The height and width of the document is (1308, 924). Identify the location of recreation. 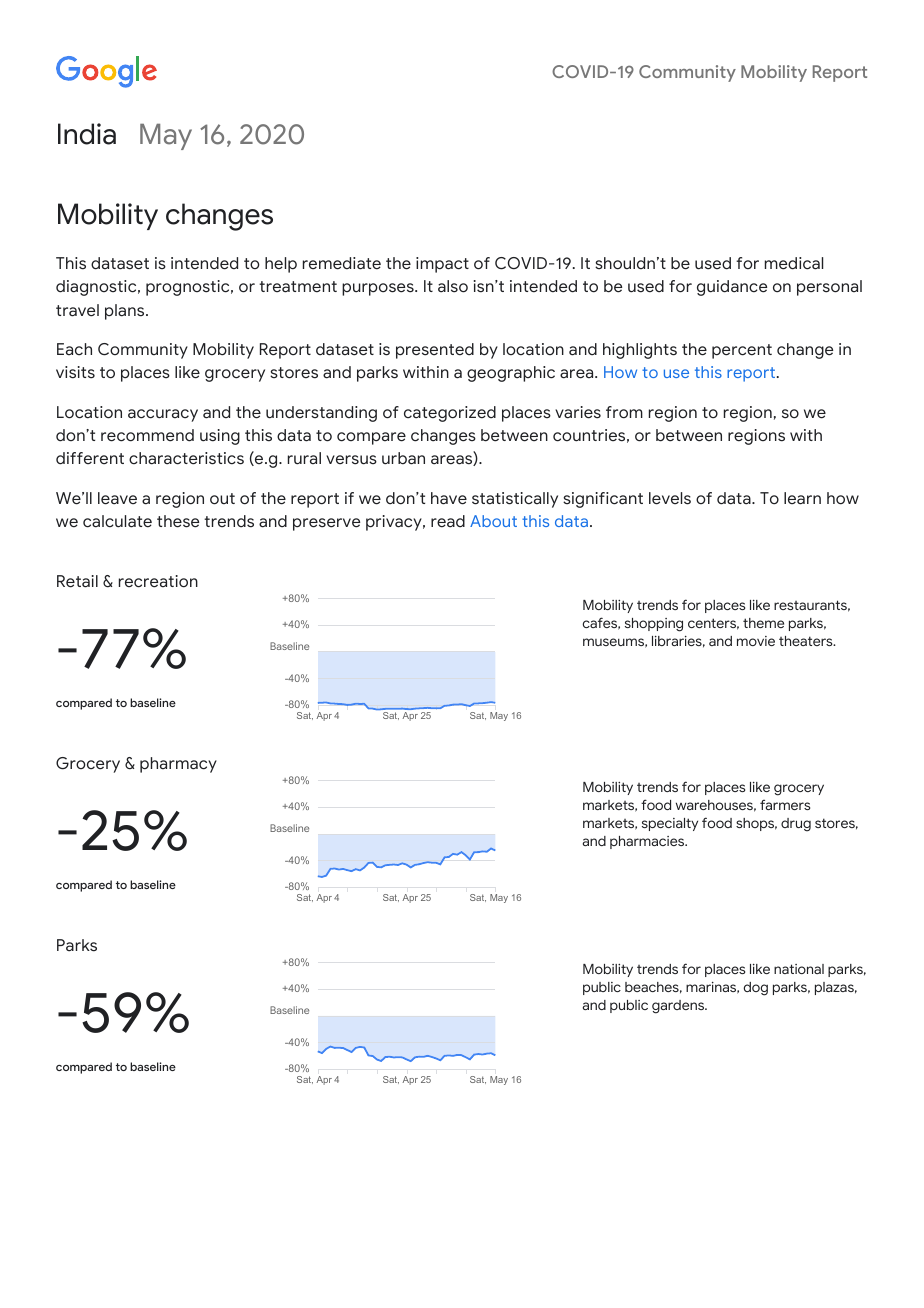
(158, 581).
